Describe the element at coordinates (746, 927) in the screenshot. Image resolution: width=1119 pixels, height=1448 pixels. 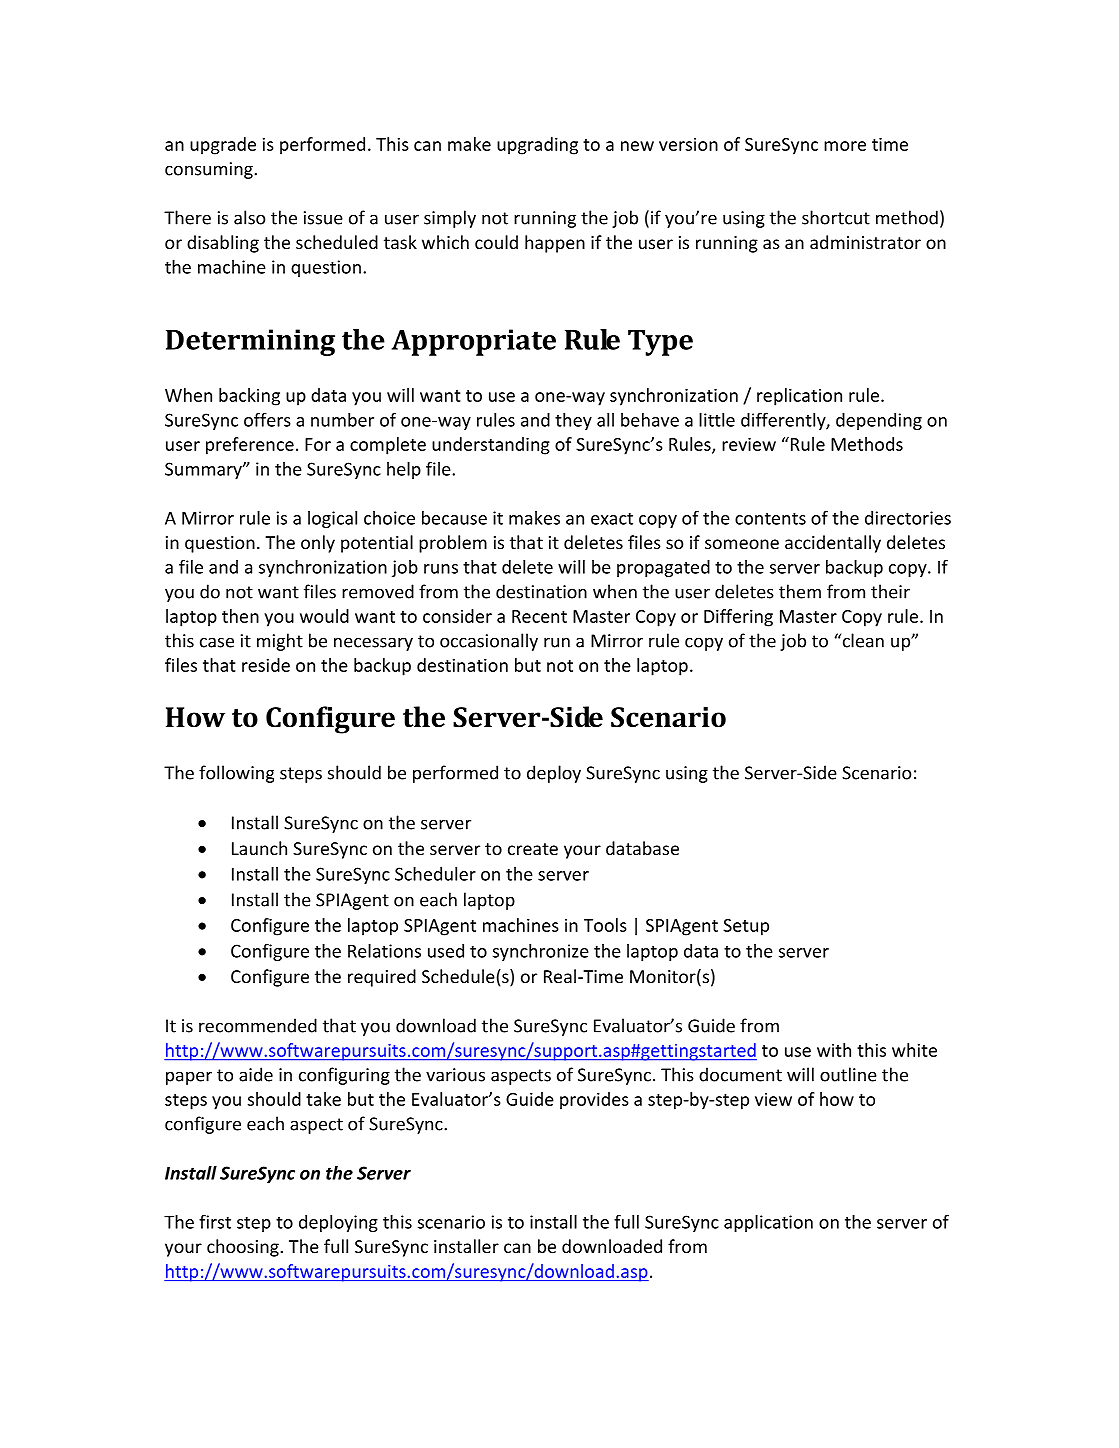
I see `Setup` at that location.
